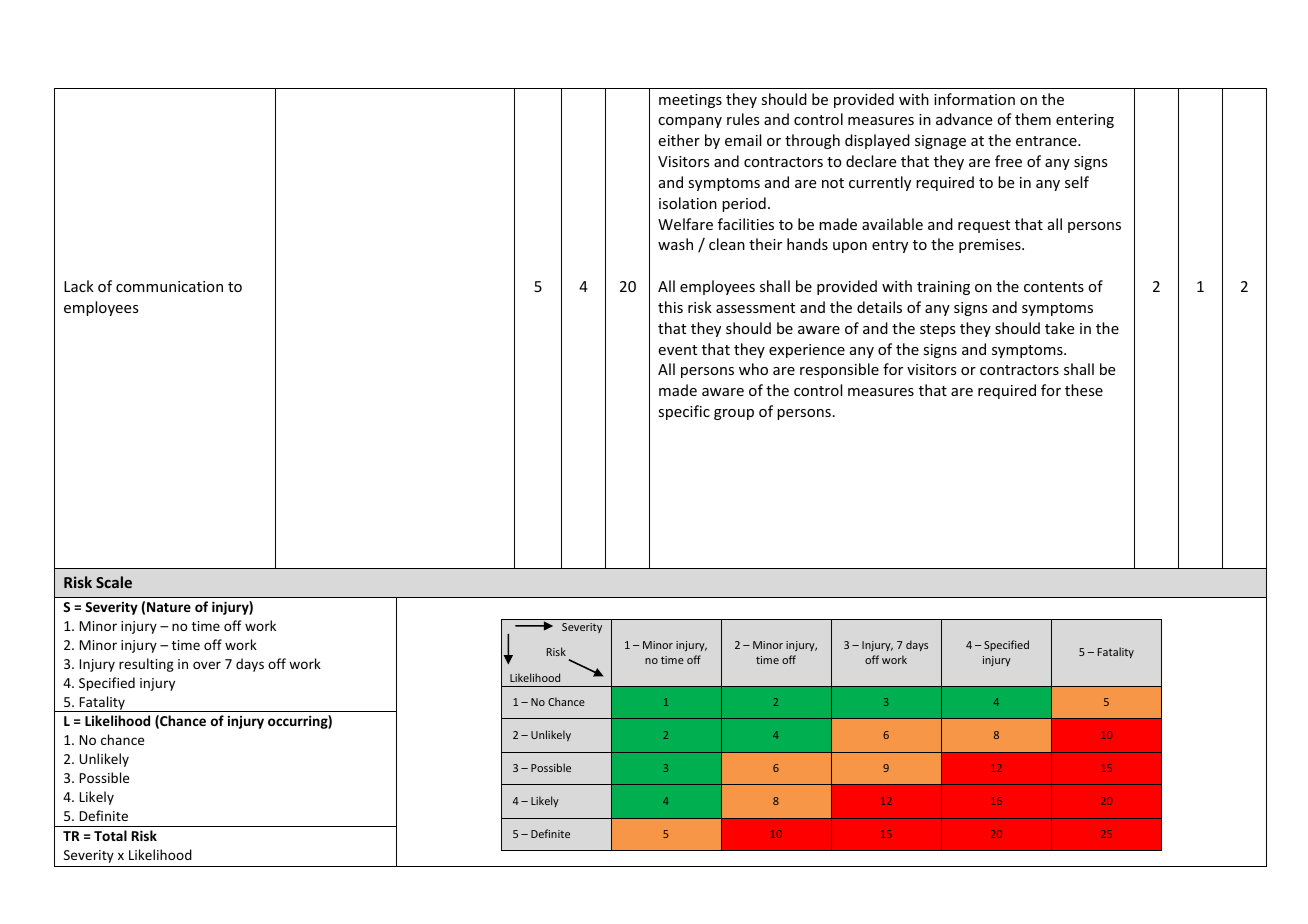  Describe the element at coordinates (684, 412) in the screenshot. I see `specific` at that location.
